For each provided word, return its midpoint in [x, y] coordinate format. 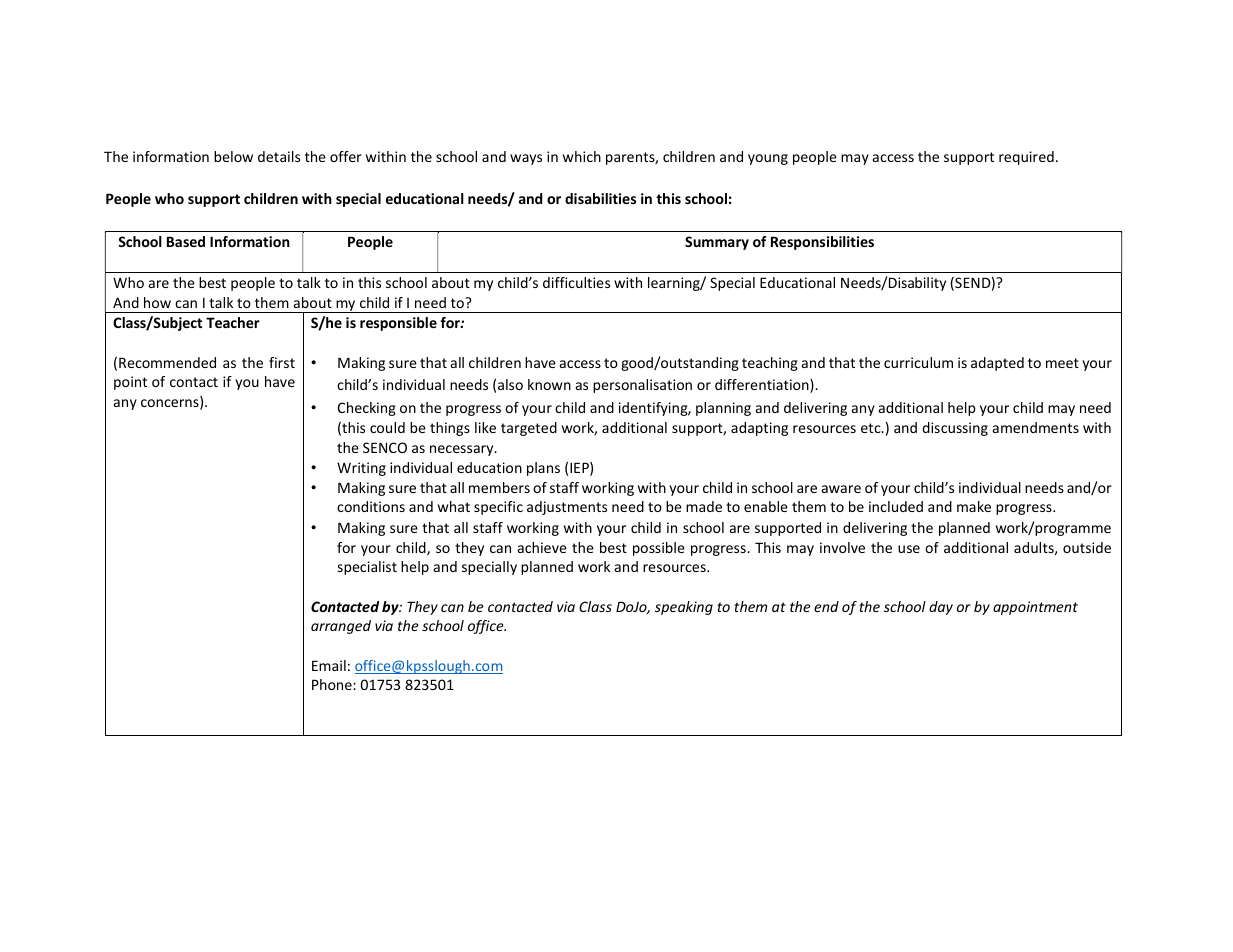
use [909, 549]
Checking [367, 409]
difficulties [576, 282]
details [279, 156]
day [941, 608]
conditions [371, 506]
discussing [955, 429]
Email [329, 665]
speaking [684, 608]
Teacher [233, 322]
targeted [529, 429]
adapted [997, 364]
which [582, 156]
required [1026, 158]
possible [659, 549]
